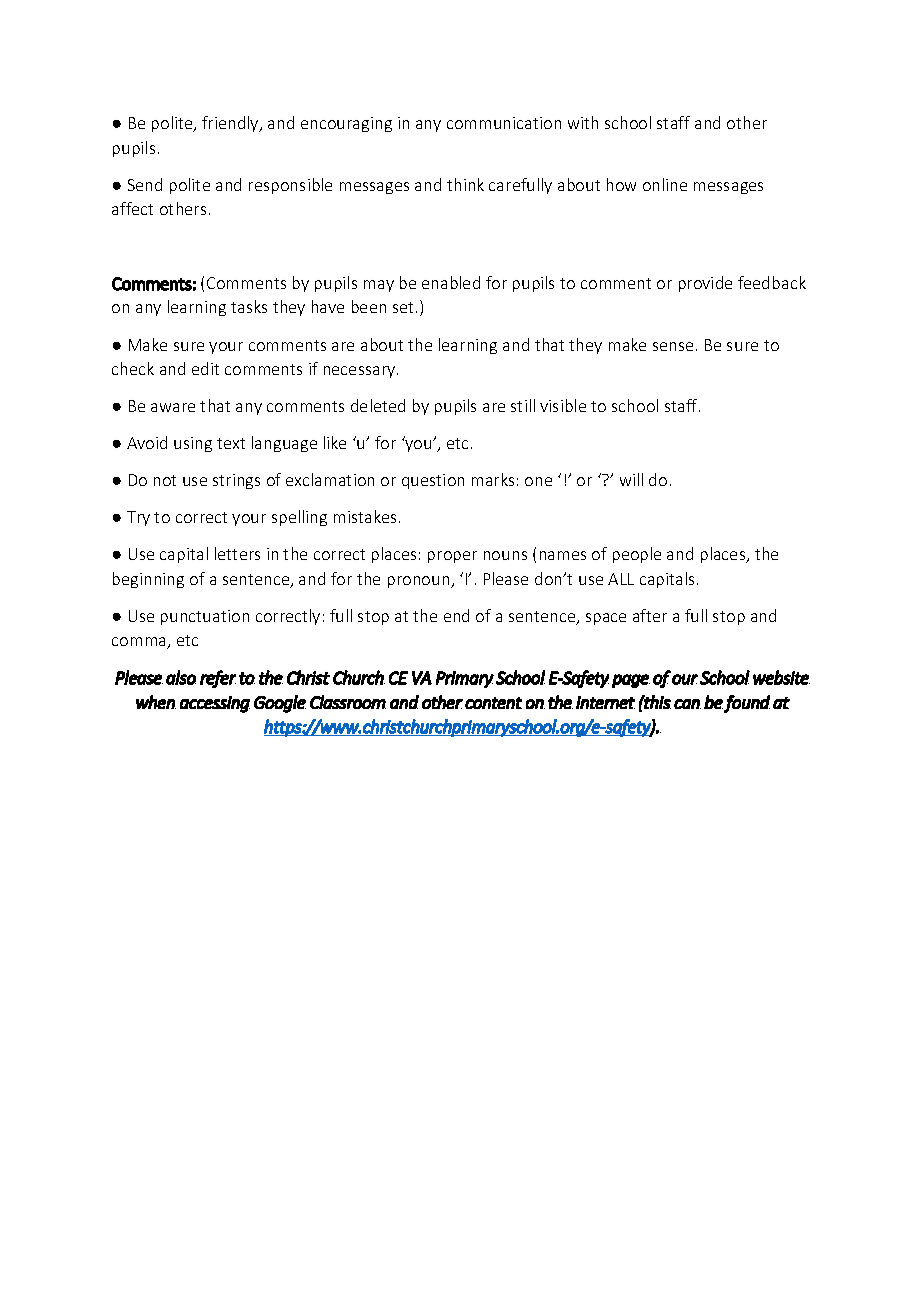 The height and width of the document is (1308, 924). What do you see at coordinates (173, 407) in the document?
I see `aware` at bounding box center [173, 407].
